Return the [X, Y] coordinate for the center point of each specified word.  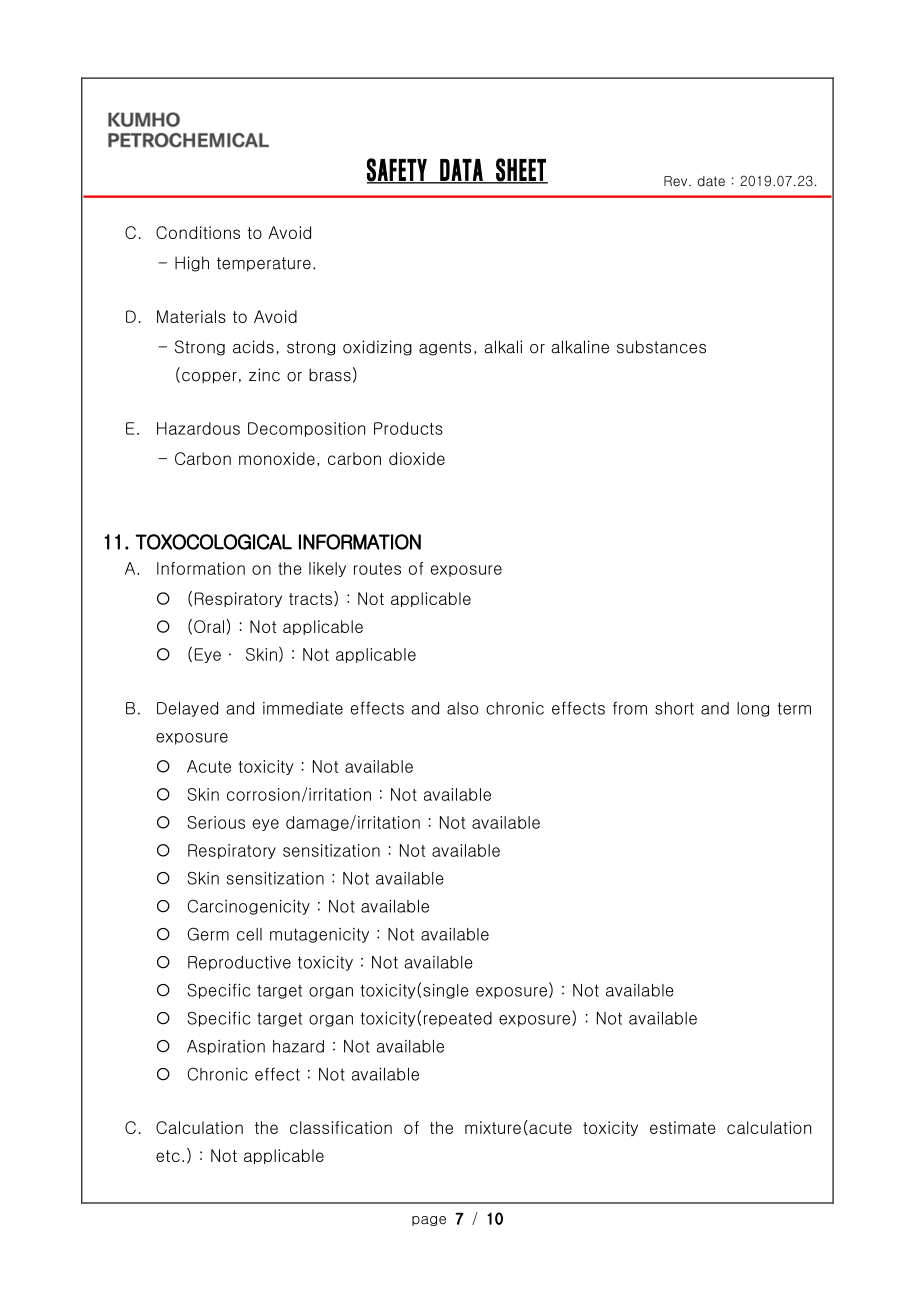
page [429, 1221]
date [711, 181]
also [462, 708]
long [753, 709]
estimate [683, 1127]
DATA [461, 171]
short [674, 708]
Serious [216, 822]
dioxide [417, 458]
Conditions [198, 232]
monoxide [277, 458]
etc [168, 1156]
